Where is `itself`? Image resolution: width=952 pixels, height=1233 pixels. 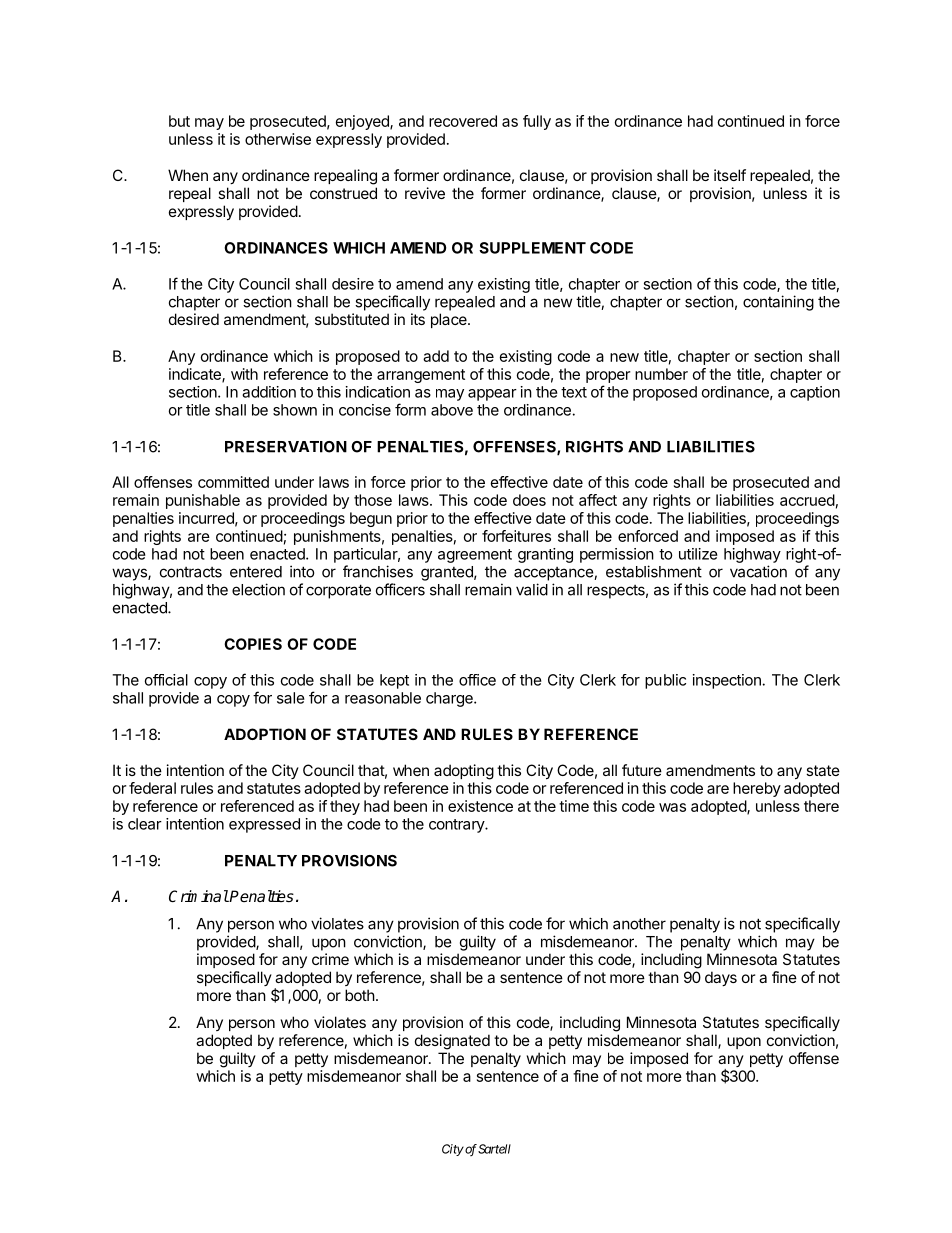
itself is located at coordinates (730, 175).
